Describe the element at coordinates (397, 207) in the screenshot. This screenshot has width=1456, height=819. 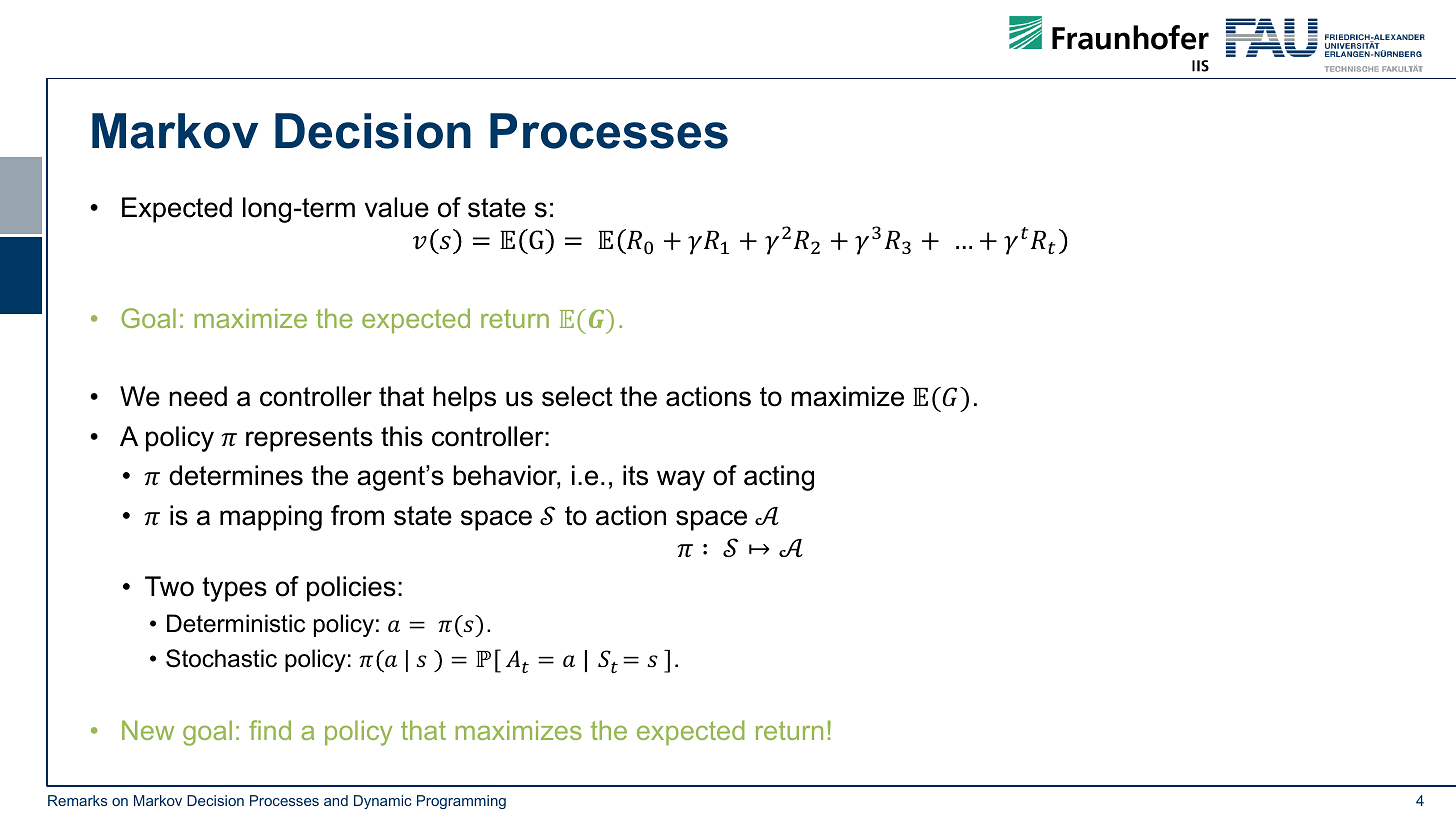
I see `value` at that location.
